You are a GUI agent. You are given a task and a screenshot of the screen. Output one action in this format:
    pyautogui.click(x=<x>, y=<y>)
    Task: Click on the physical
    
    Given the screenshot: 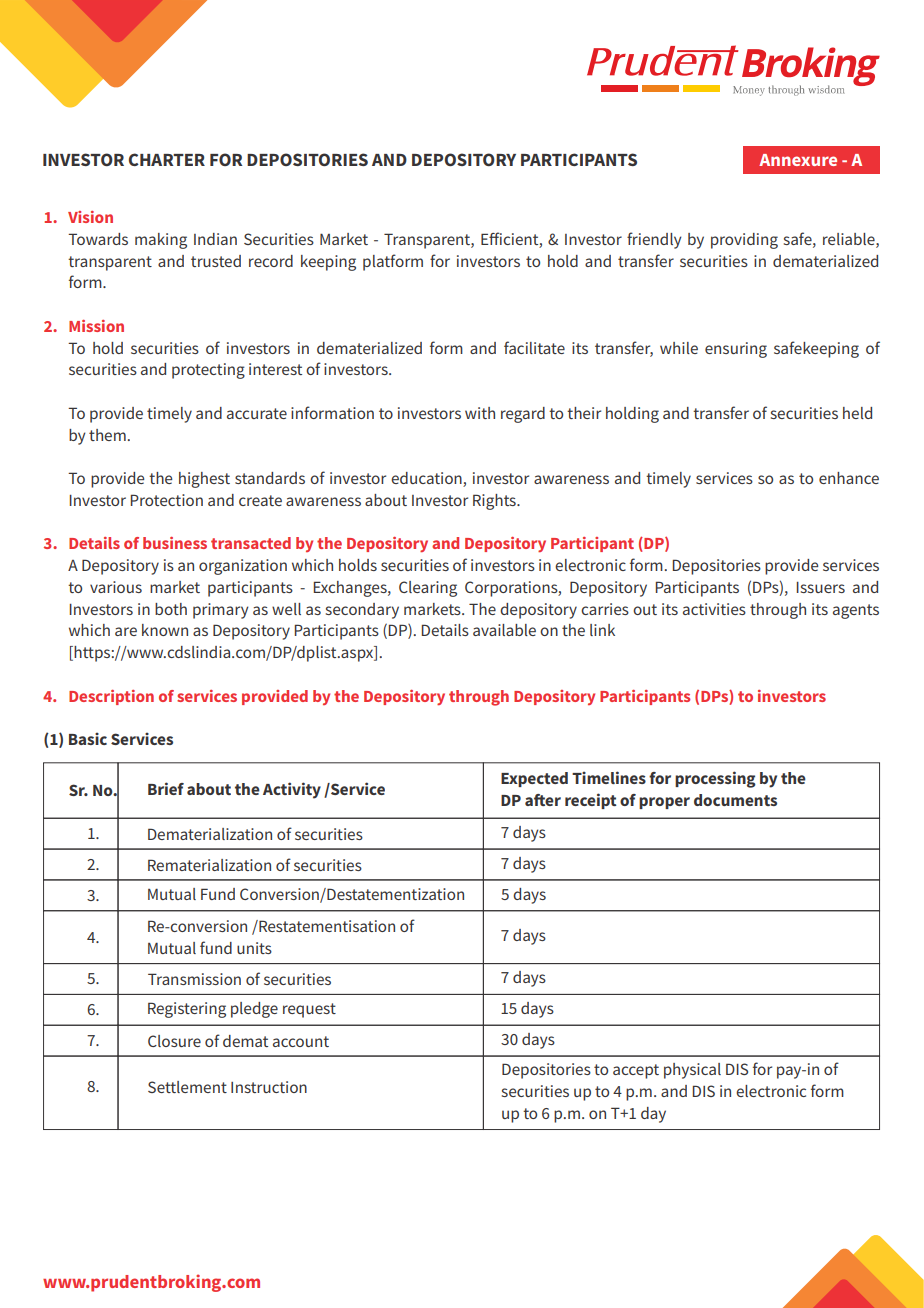 What is the action you would take?
    pyautogui.click(x=692, y=1071)
